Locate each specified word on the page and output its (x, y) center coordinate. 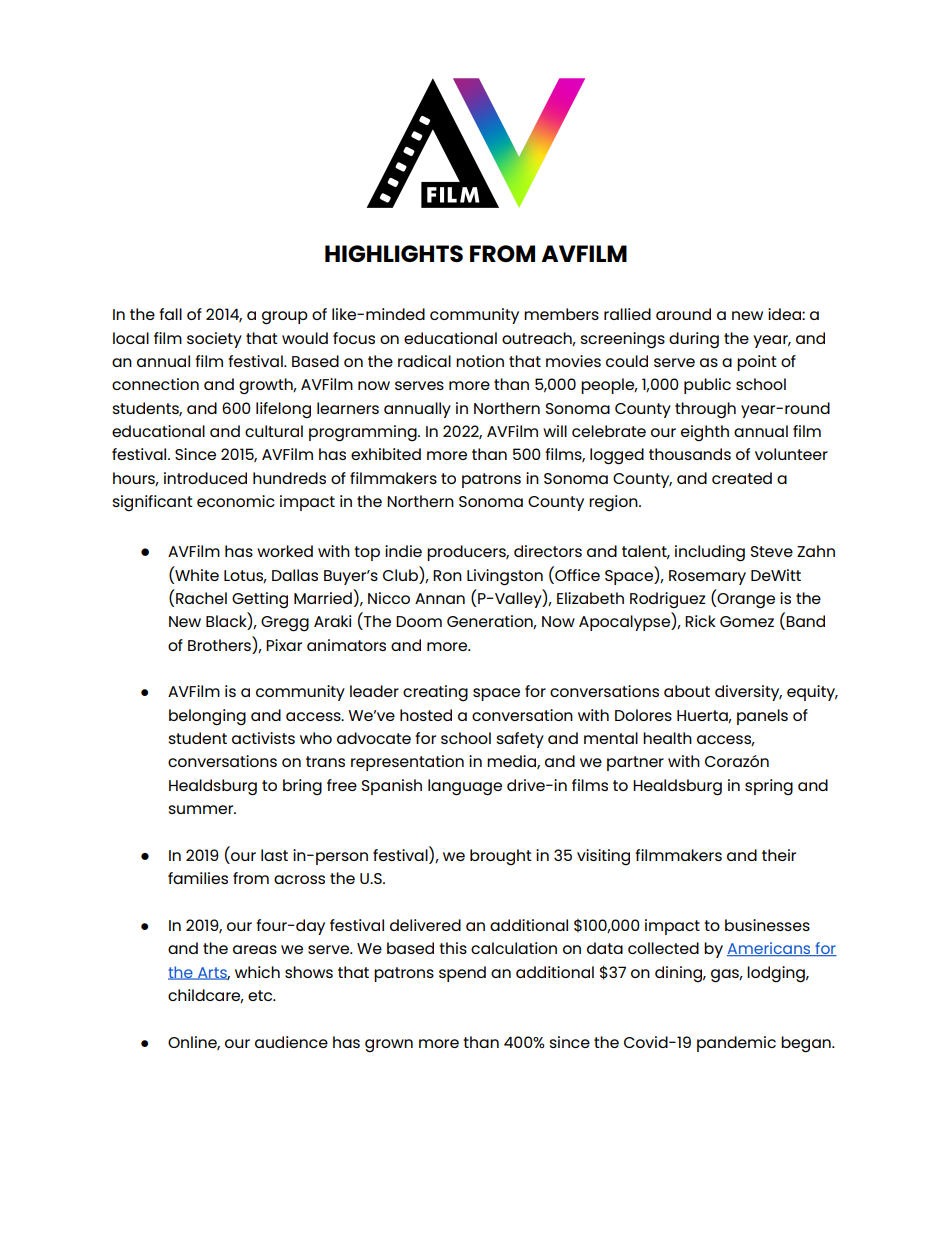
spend (462, 974)
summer (202, 809)
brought (501, 857)
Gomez (747, 621)
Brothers (219, 645)
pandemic (736, 1044)
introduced (205, 478)
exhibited (386, 454)
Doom (419, 621)
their (779, 855)
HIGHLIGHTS (394, 253)
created (742, 478)
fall (170, 314)
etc (261, 995)
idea (785, 314)
